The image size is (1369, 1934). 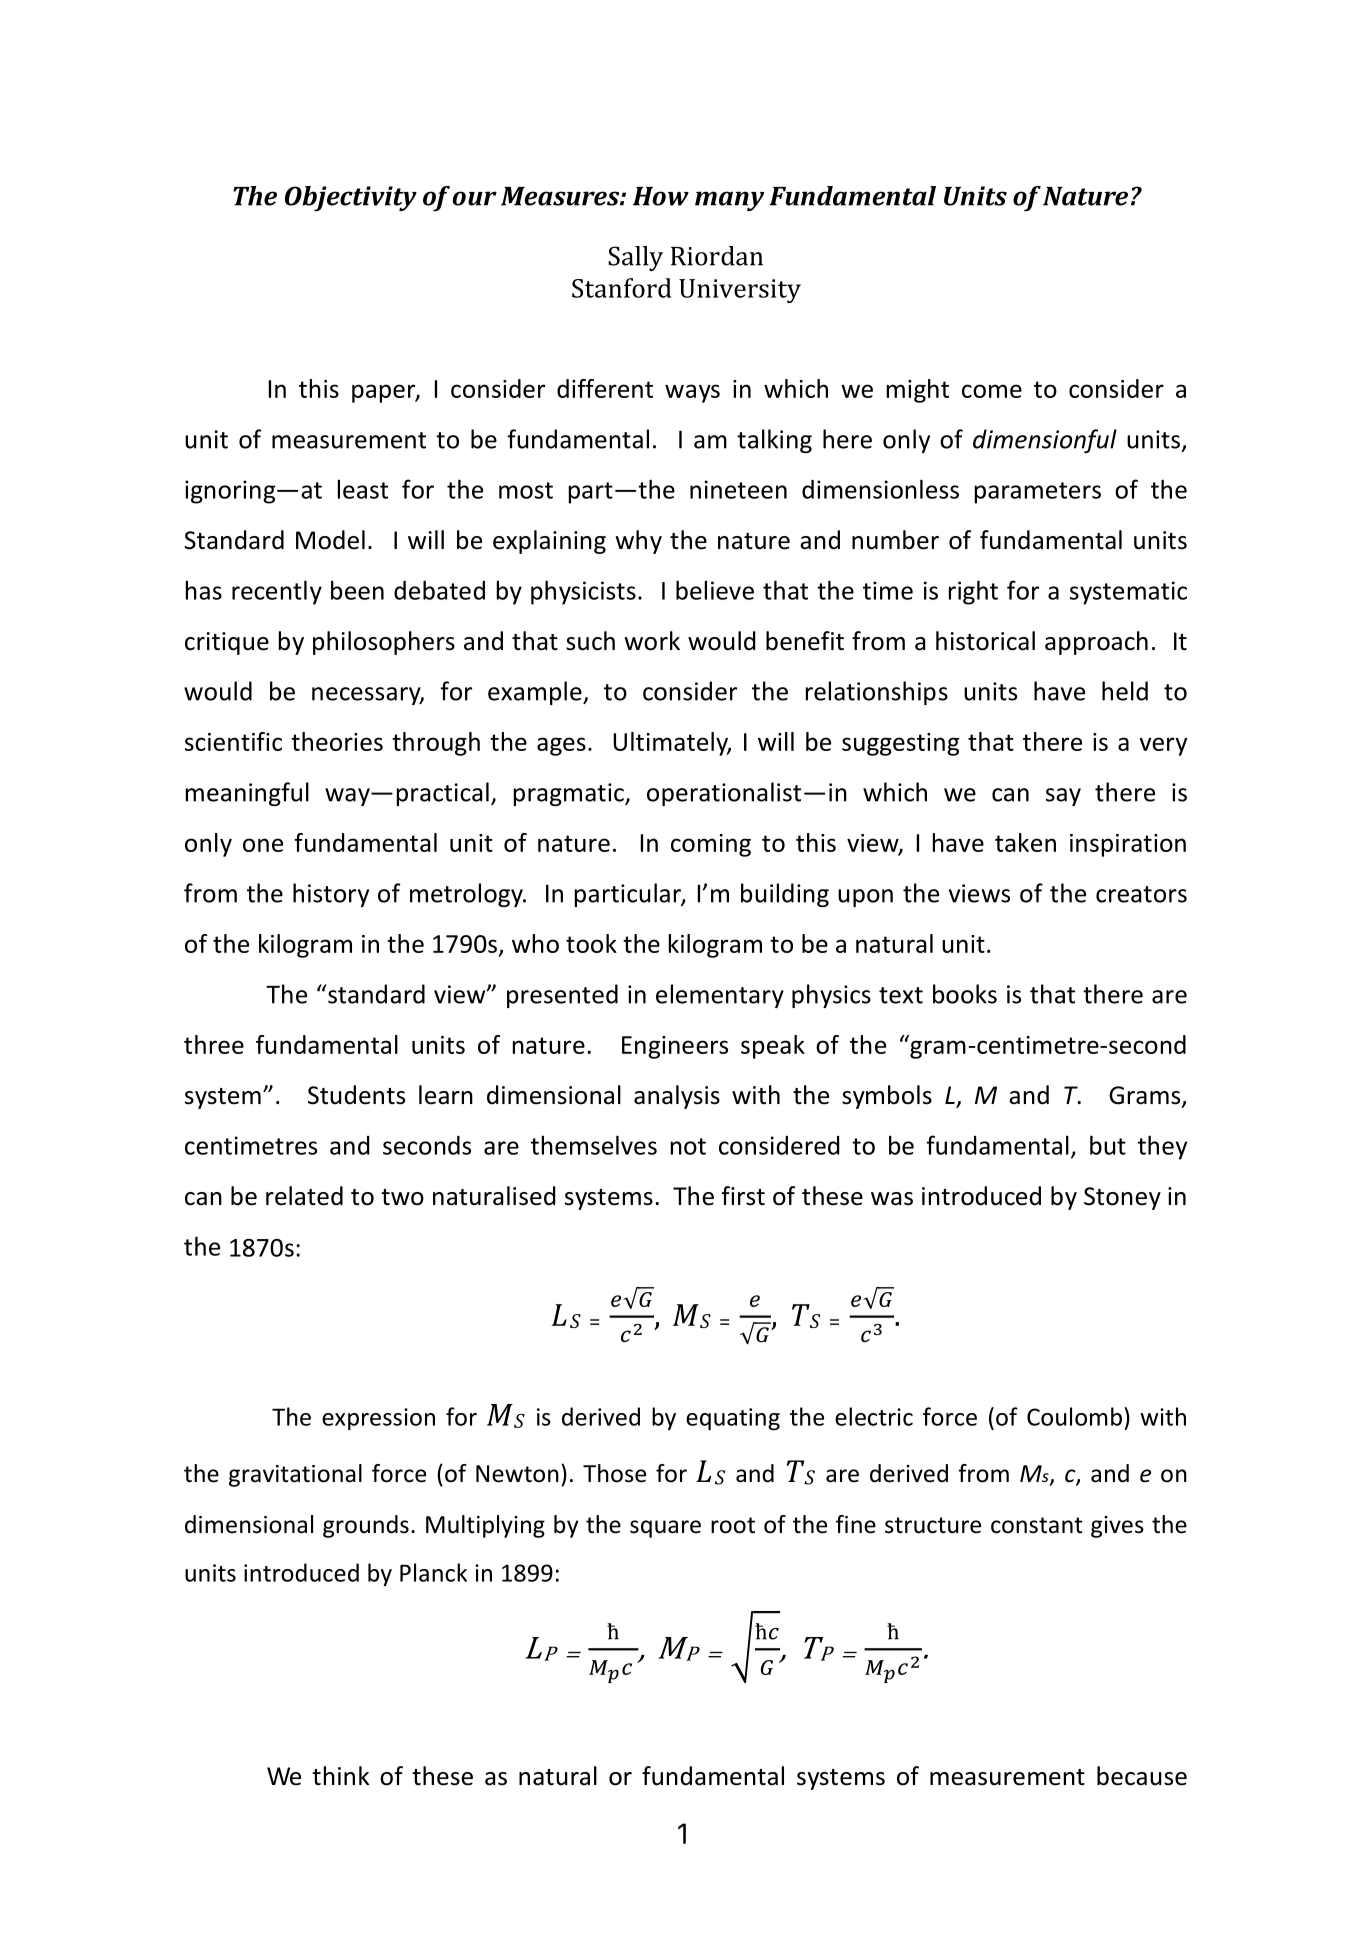 I want to click on Objectivity, so click(x=351, y=199).
